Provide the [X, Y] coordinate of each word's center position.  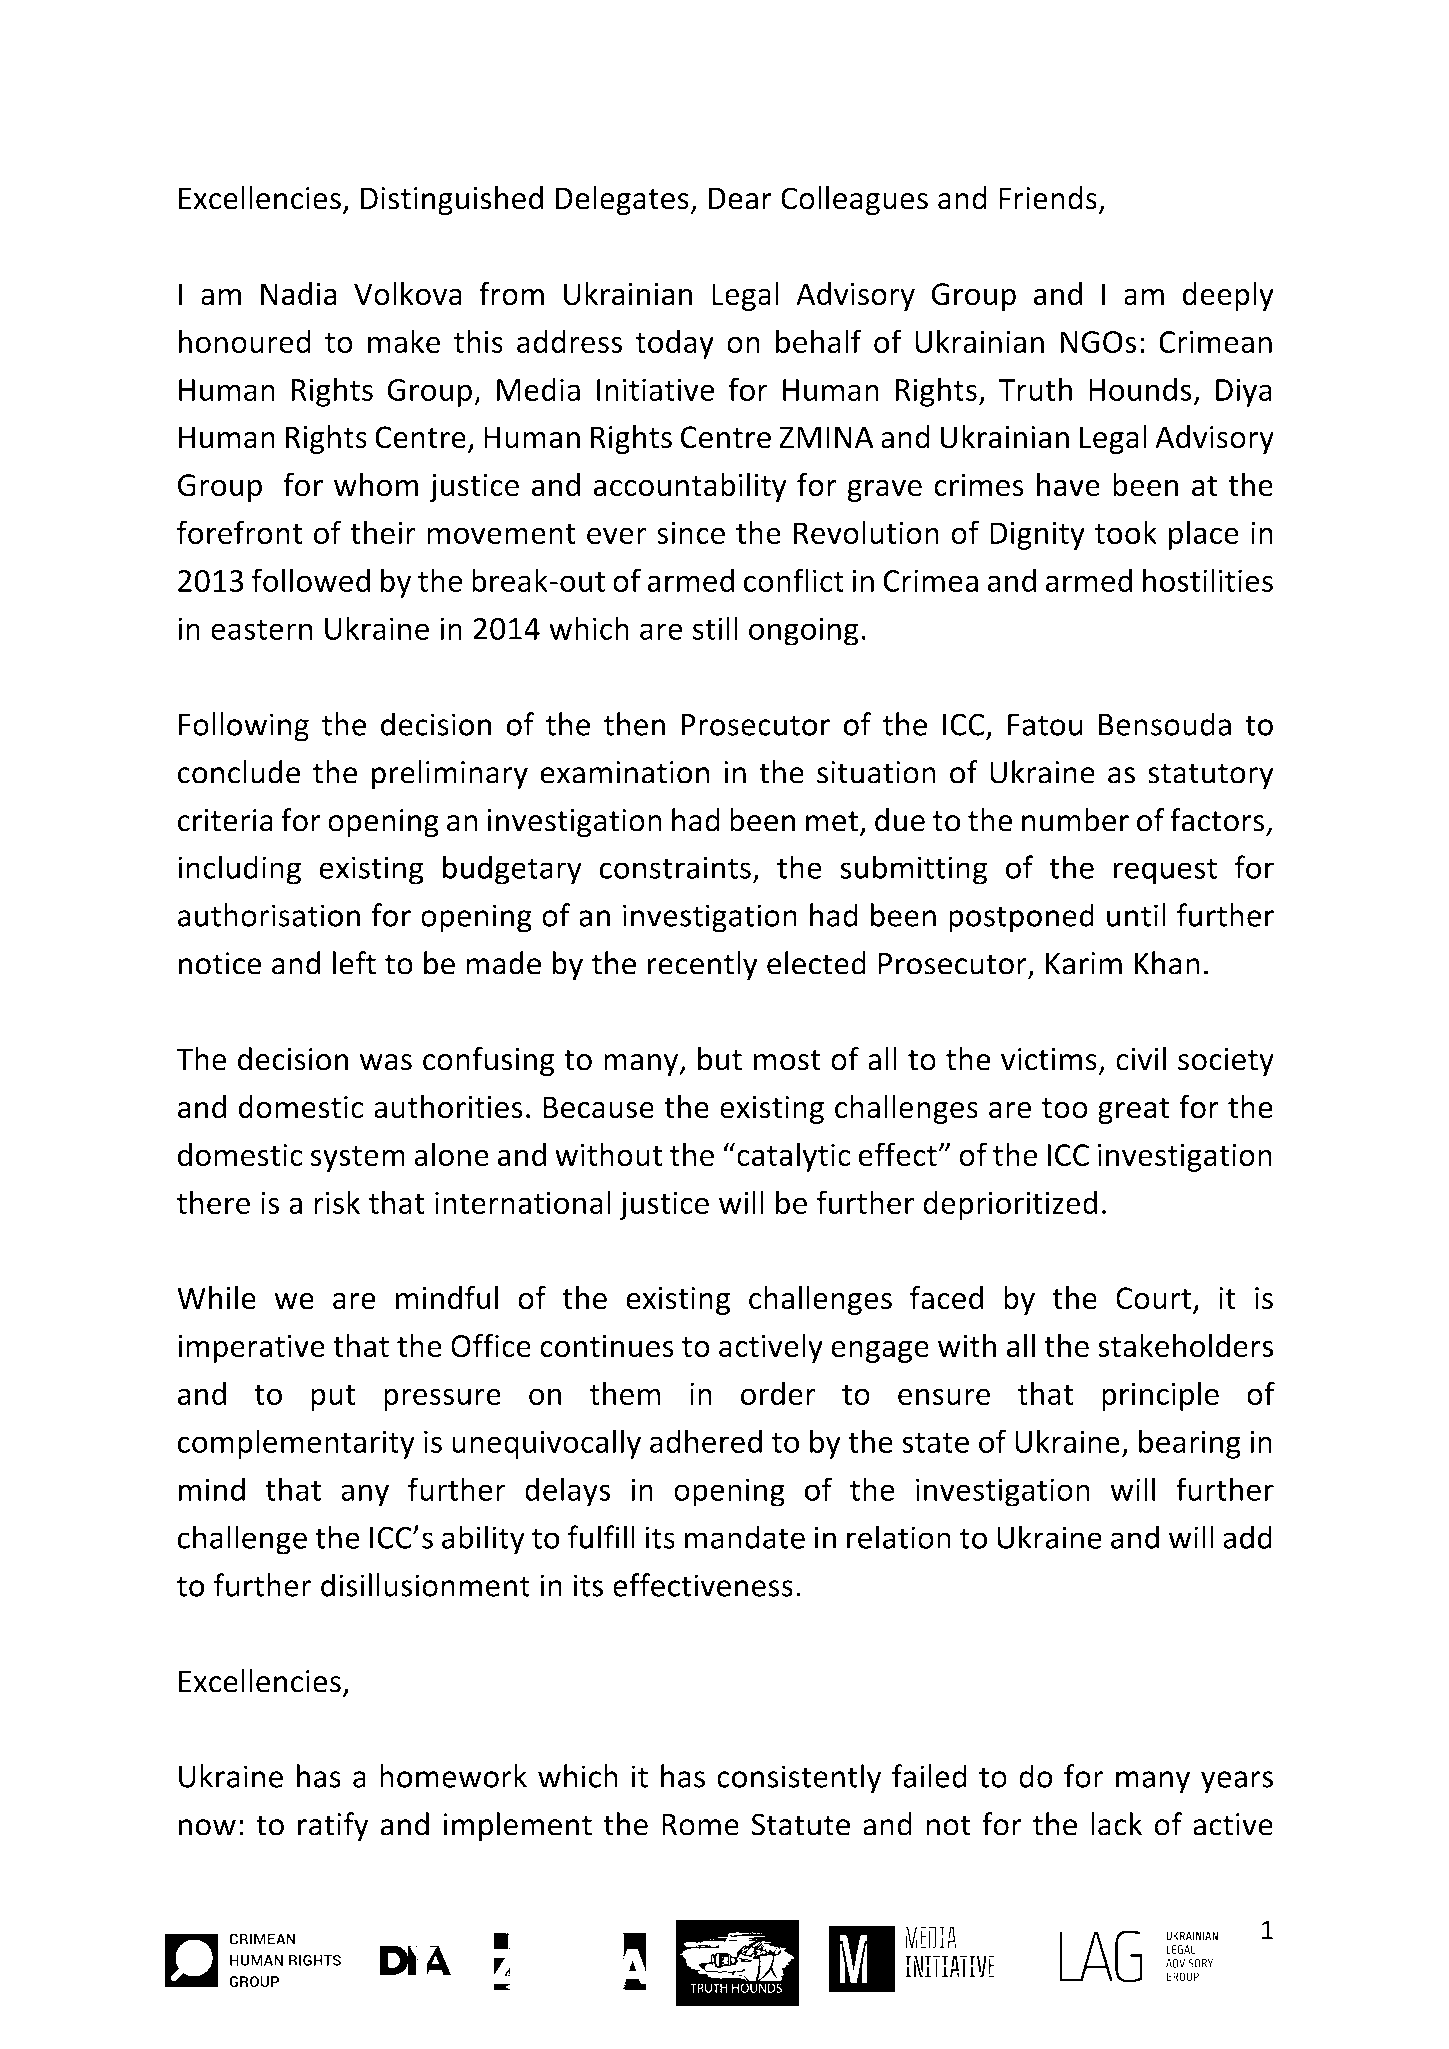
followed [311, 580]
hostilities [1208, 580]
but [720, 1059]
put [333, 1398]
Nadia [299, 294]
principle [1160, 1396]
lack [1116, 1824]
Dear [740, 198]
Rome [700, 1824]
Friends [1048, 198]
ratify [333, 1827]
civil [1141, 1059]
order [778, 1393]
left [354, 963]
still [715, 628]
